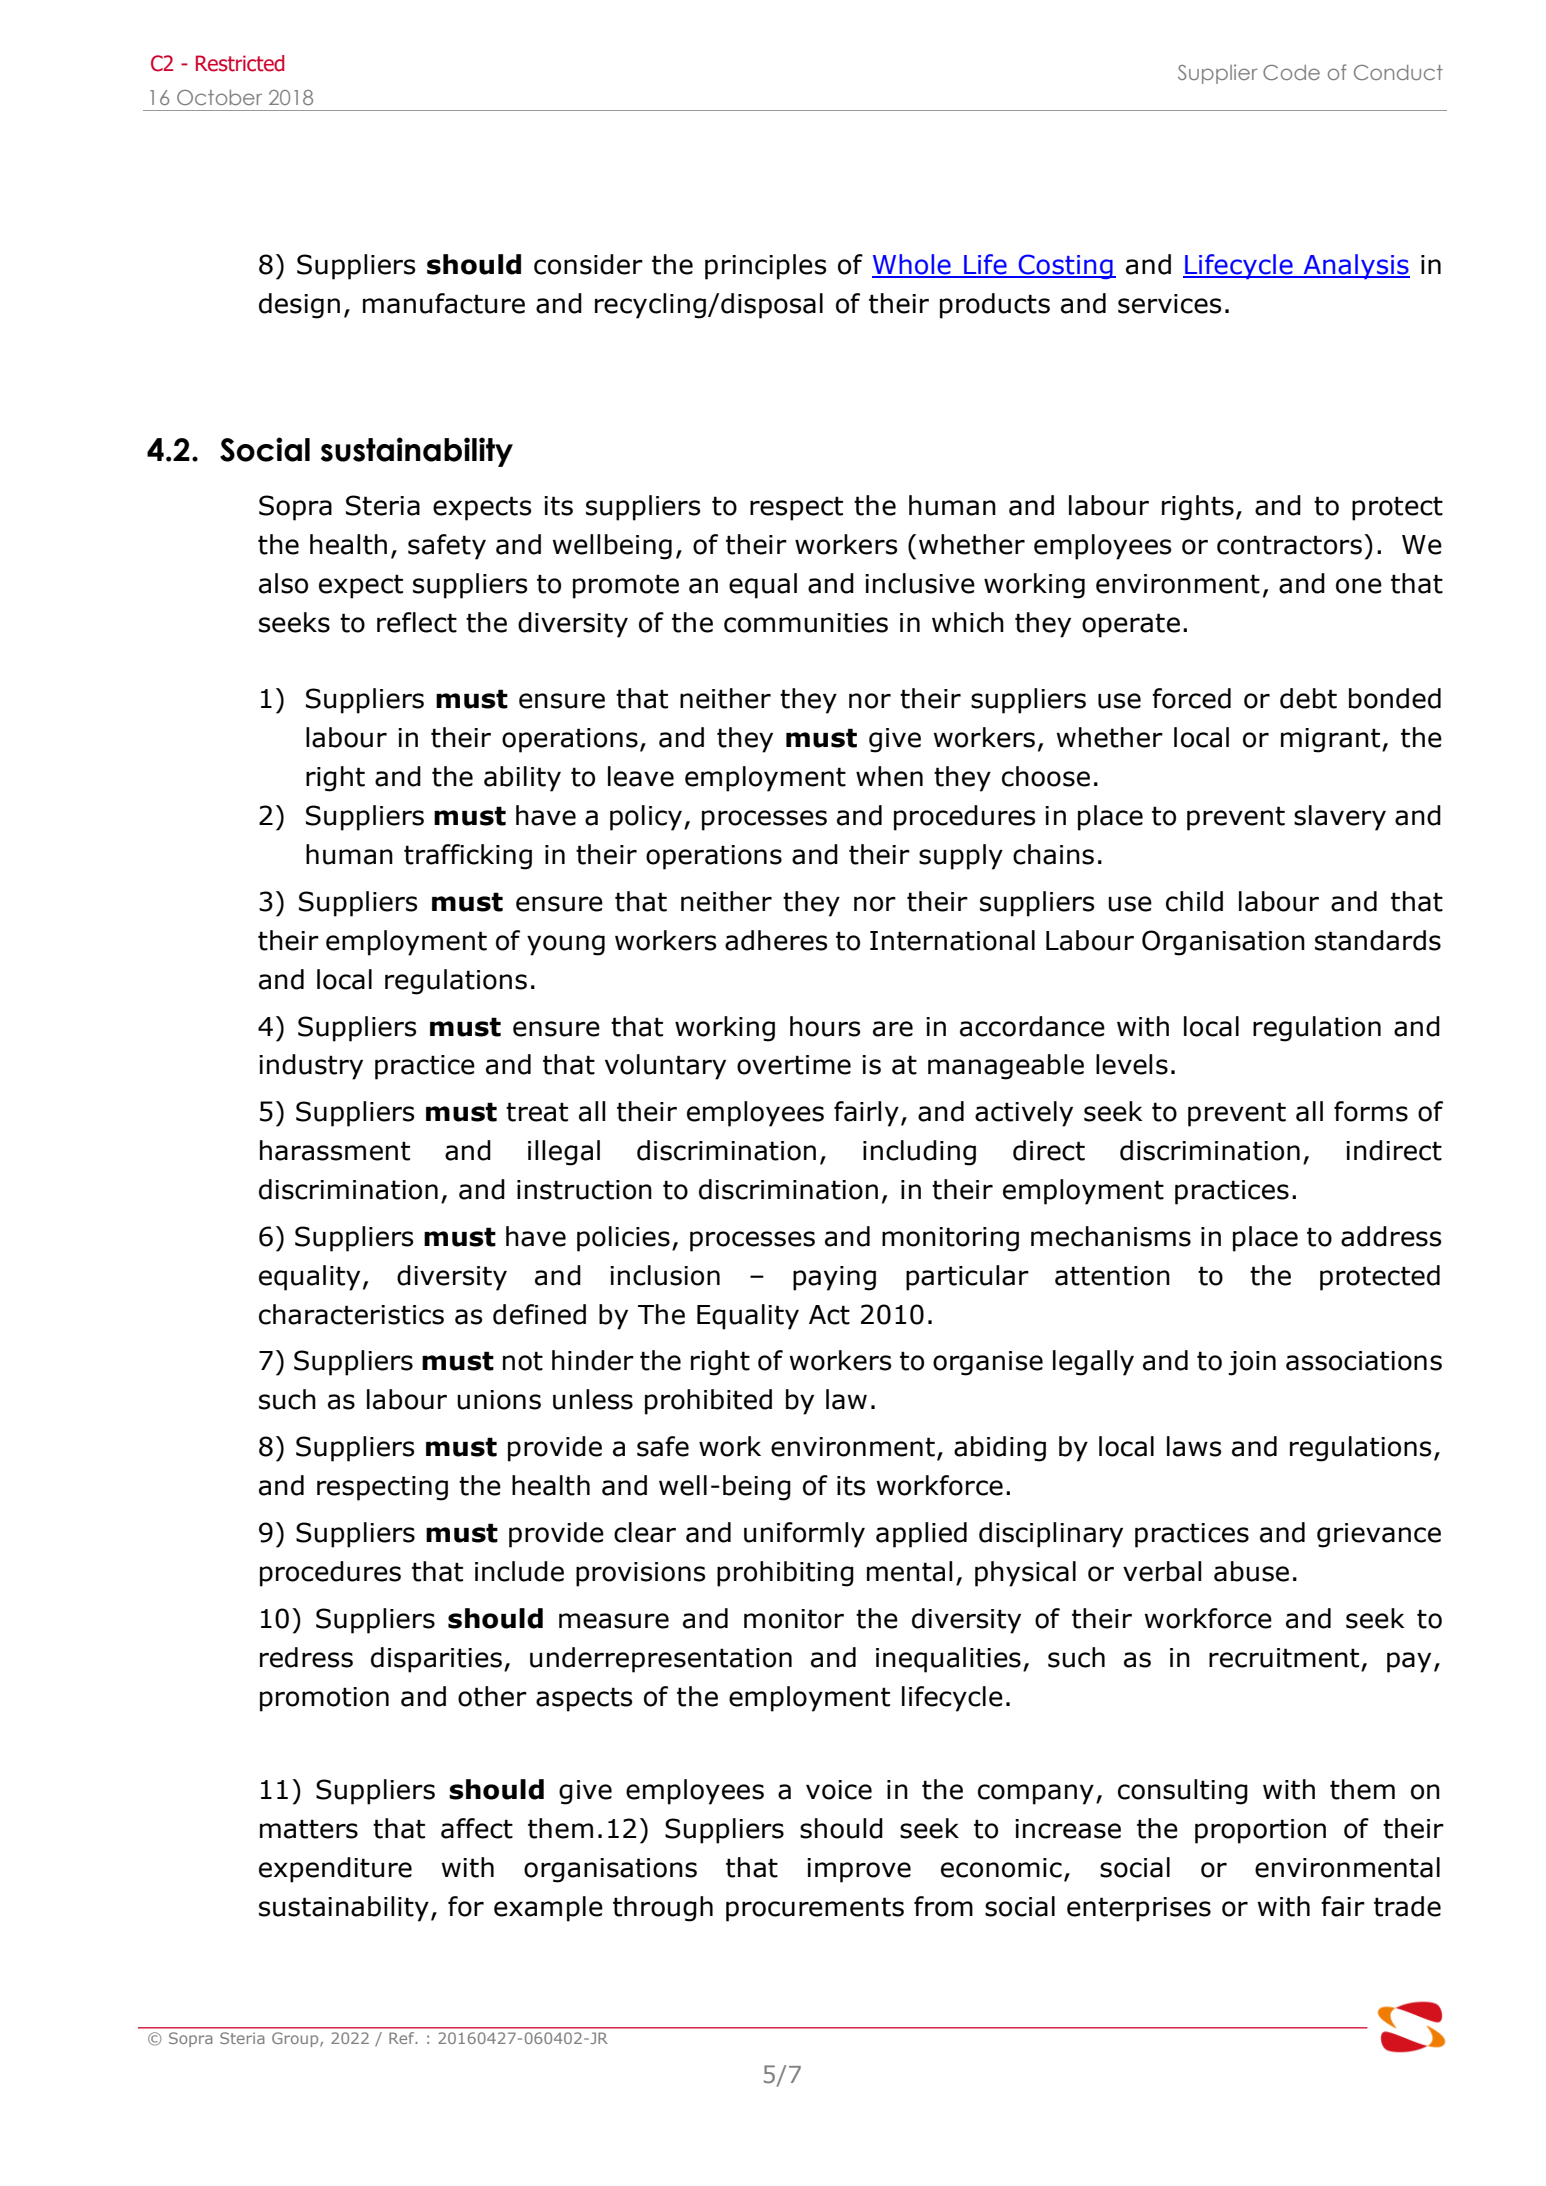 The width and height of the image is (1546, 2186). I want to click on industry, so click(311, 1067).
